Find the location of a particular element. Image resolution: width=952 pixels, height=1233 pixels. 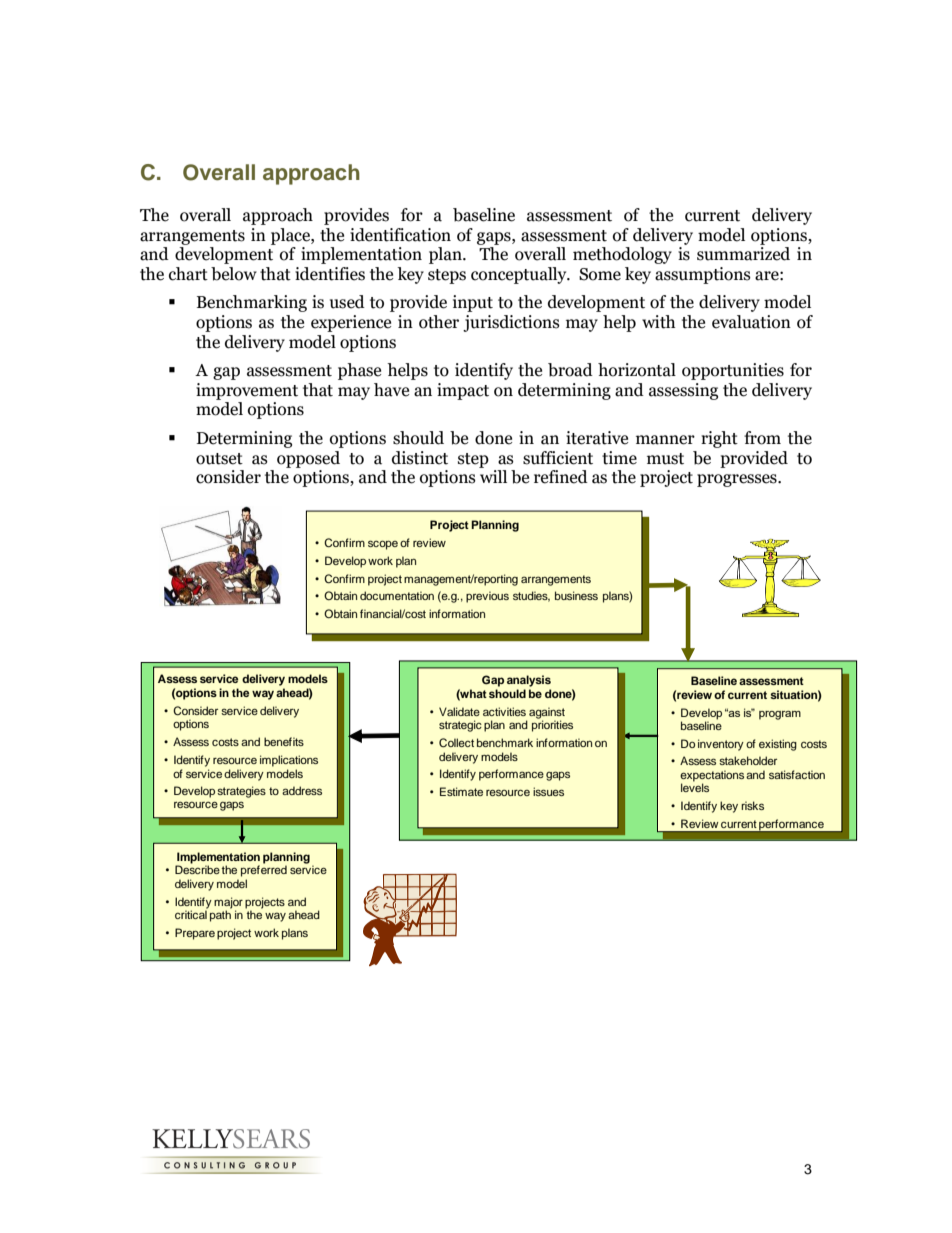

will is located at coordinates (493, 476).
